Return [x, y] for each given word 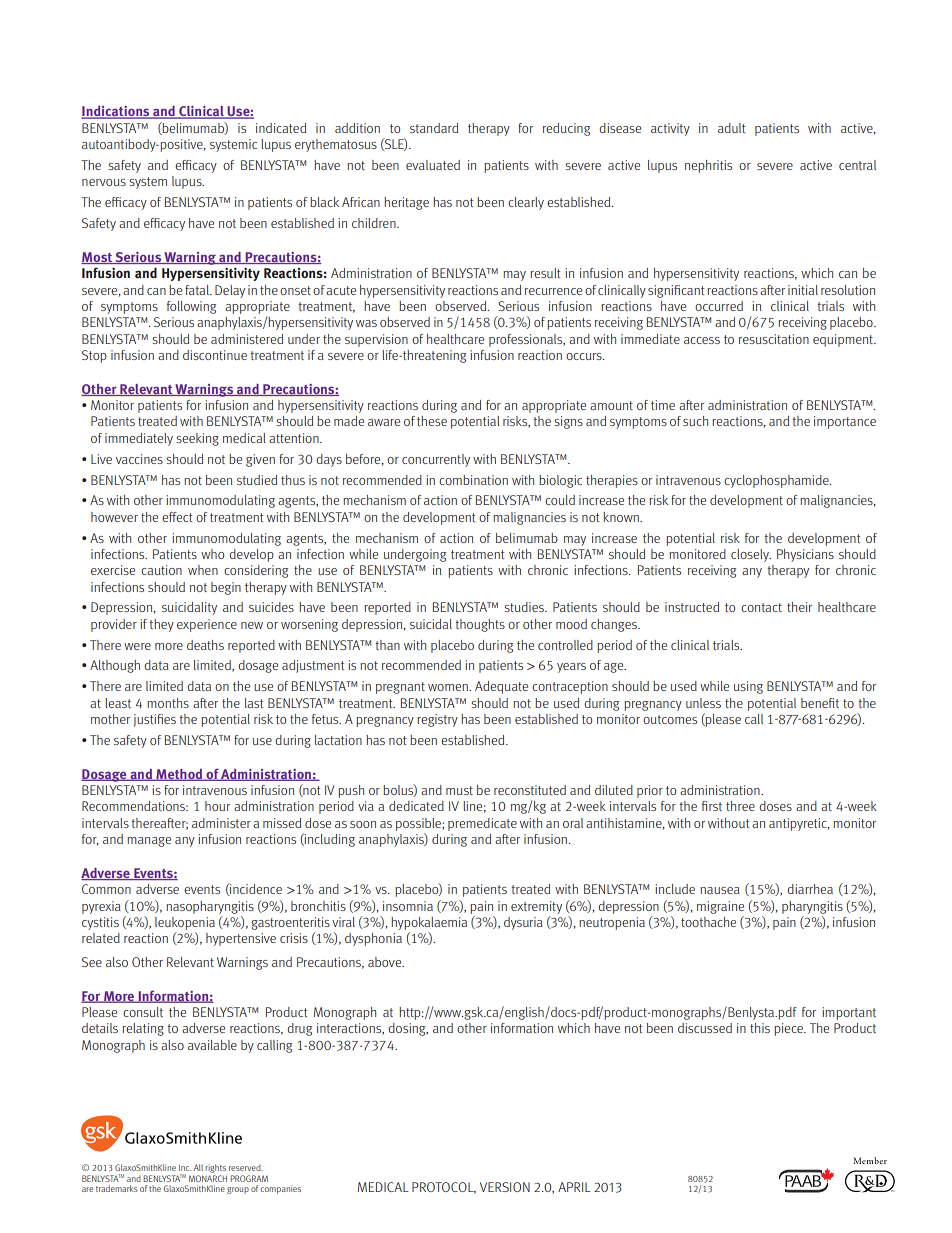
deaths [205, 645]
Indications [116, 112]
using [748, 687]
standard [434, 128]
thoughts [480, 625]
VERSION [505, 1187]
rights [215, 1168]
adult [731, 128]
